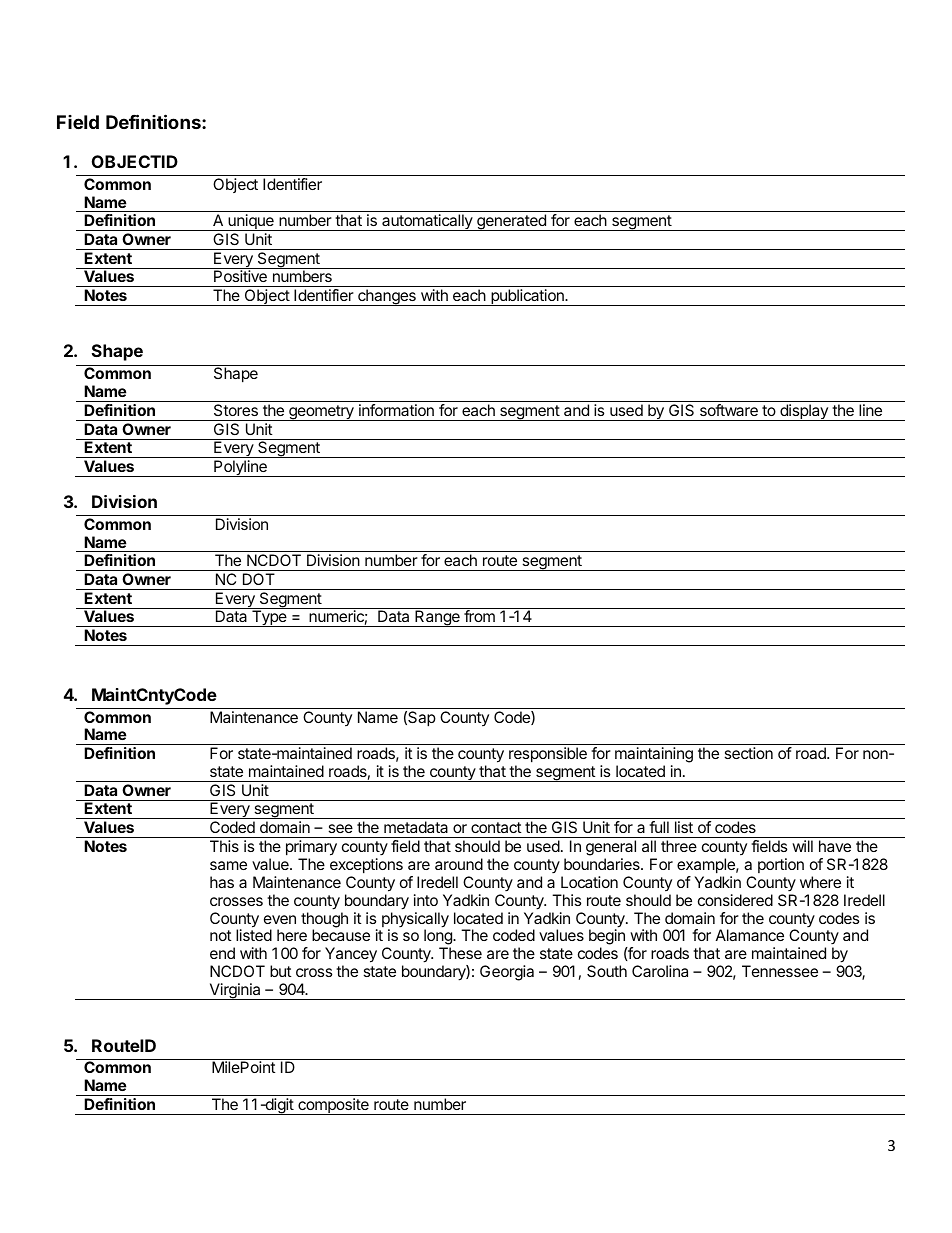 This document has width=952, height=1233. I want to click on changes, so click(387, 297).
